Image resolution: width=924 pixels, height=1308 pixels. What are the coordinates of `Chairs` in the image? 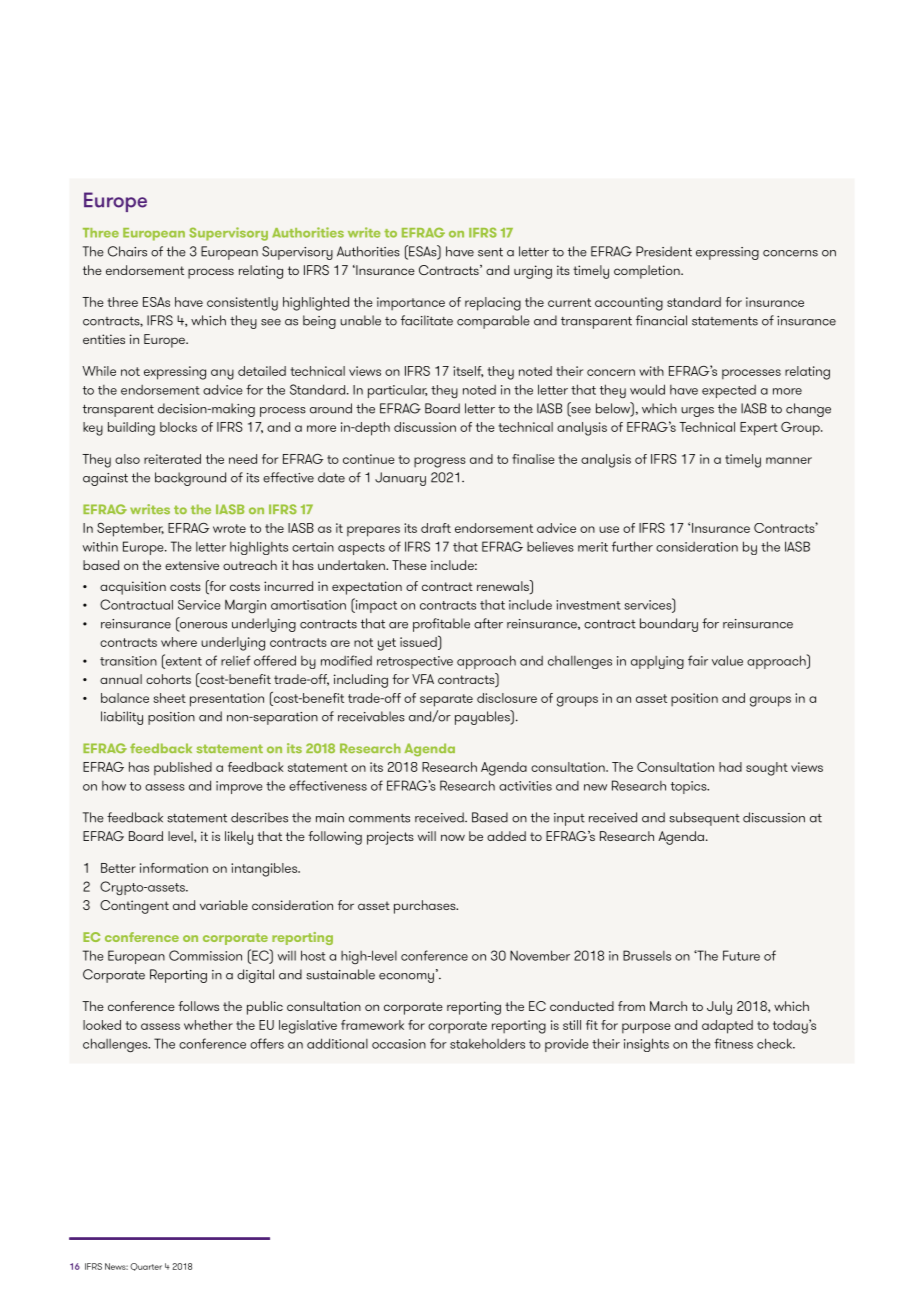 It's located at (127, 251).
